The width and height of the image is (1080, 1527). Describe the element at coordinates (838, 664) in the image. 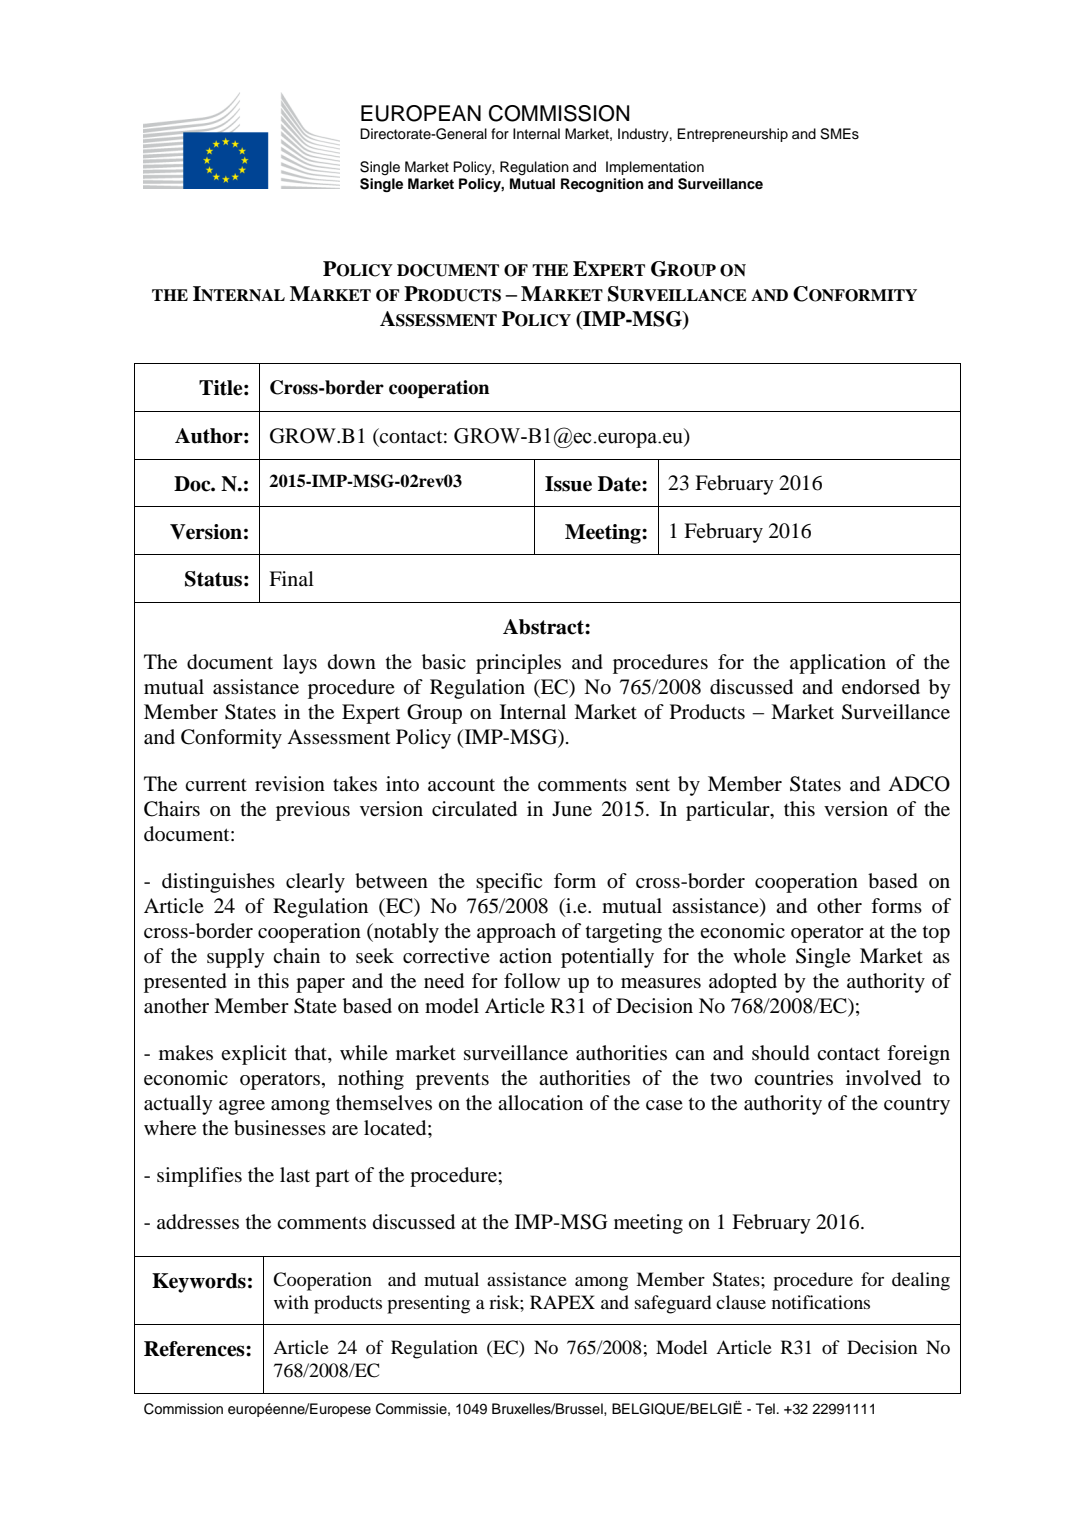

I see `application` at that location.
